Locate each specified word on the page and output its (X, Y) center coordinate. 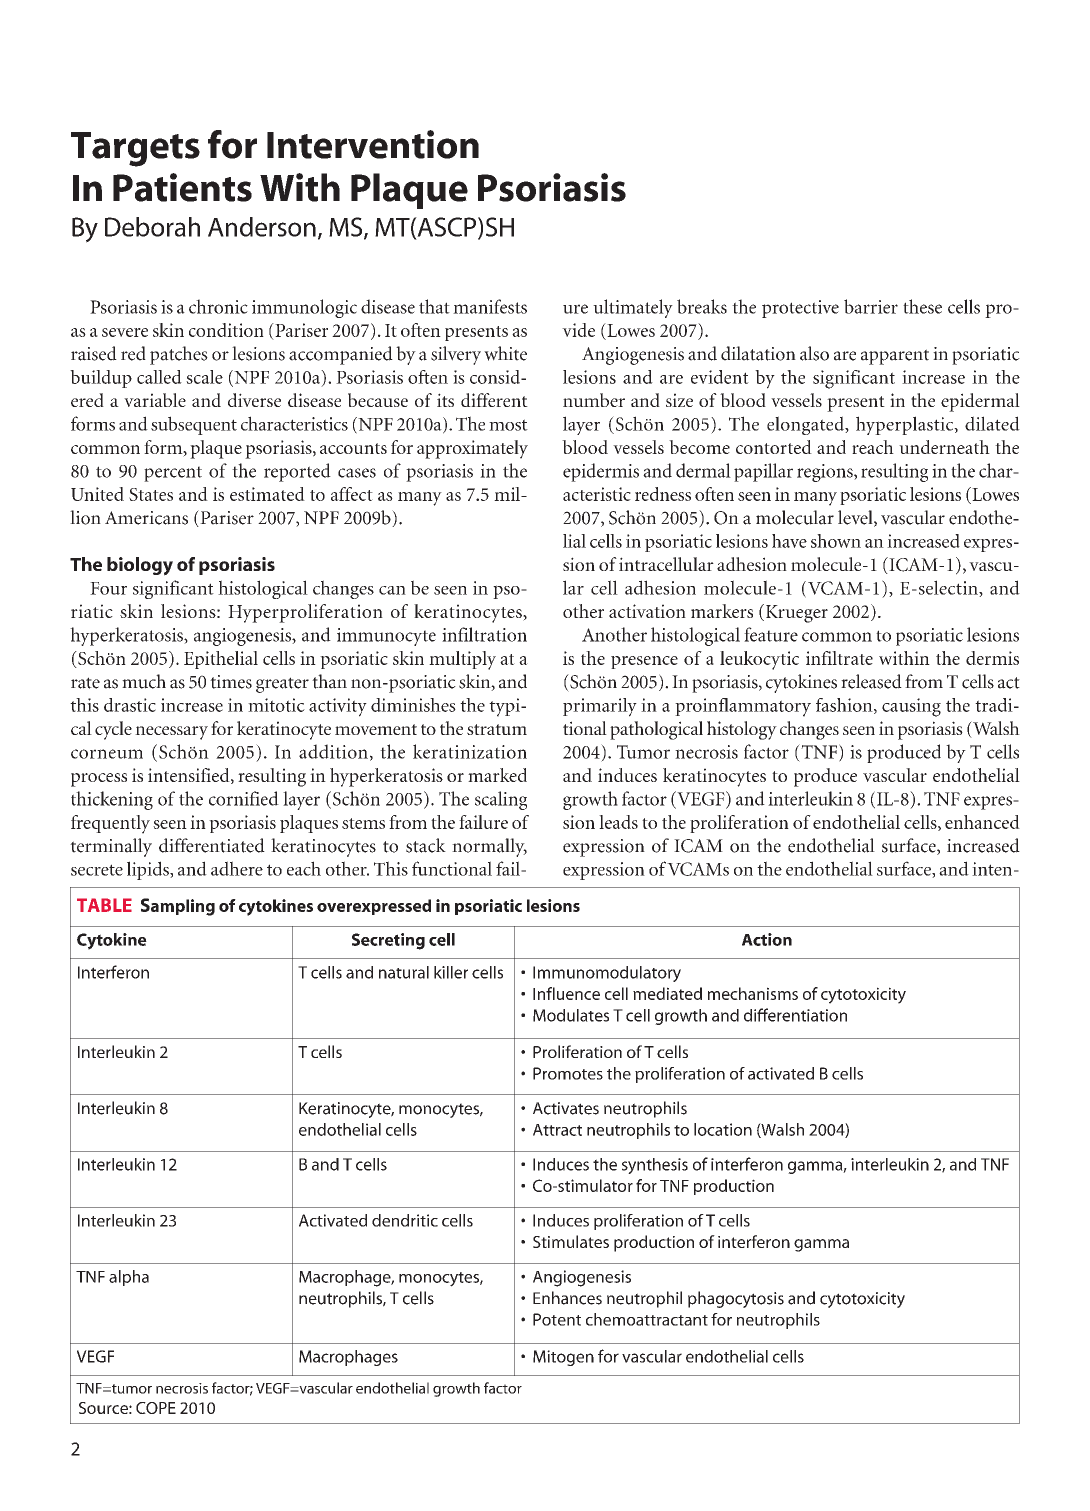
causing (911, 707)
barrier (871, 306)
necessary (171, 733)
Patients (182, 187)
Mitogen (563, 1358)
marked (497, 775)
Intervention (373, 144)
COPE (156, 1408)
